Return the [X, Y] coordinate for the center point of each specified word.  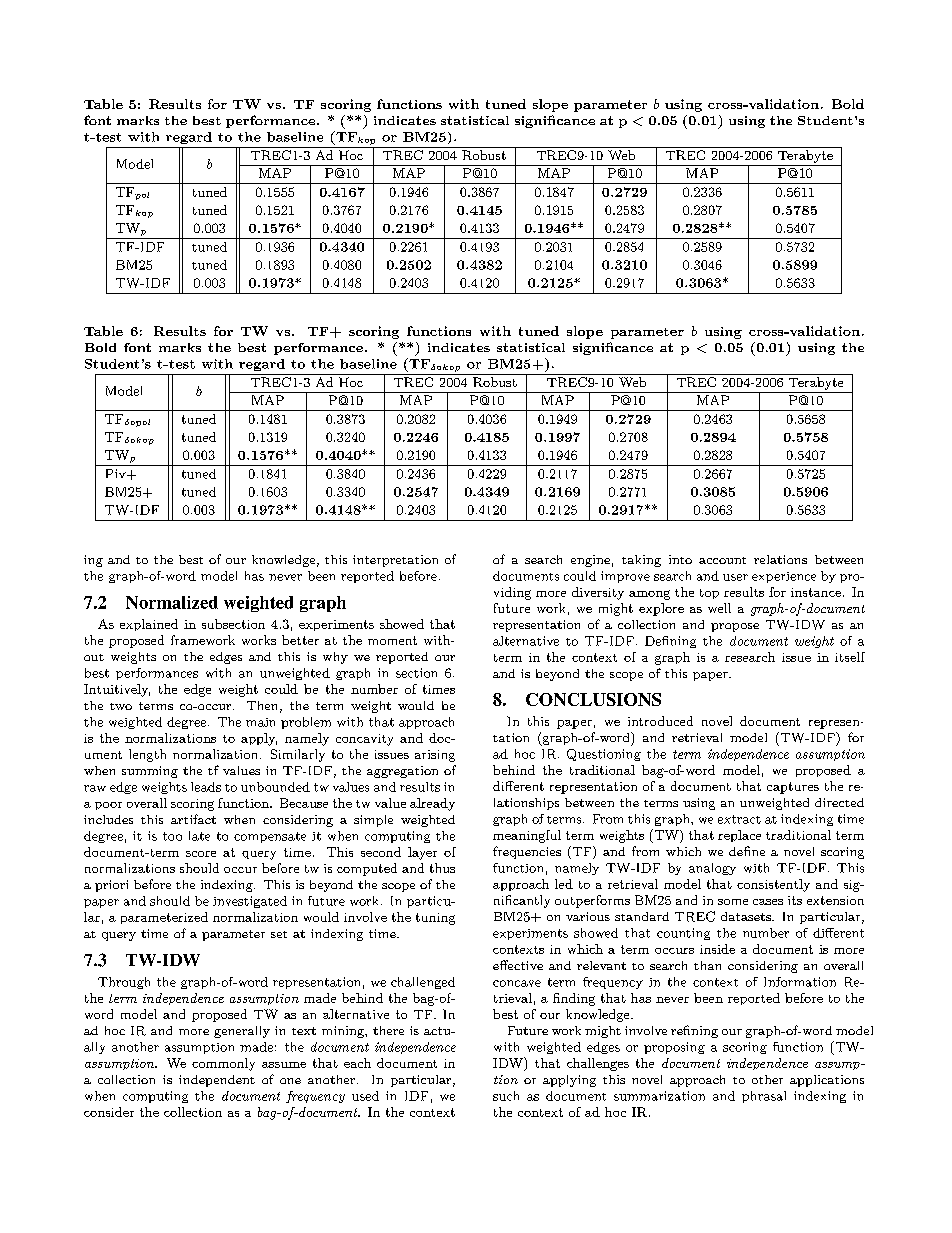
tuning [435, 919]
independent [217, 1081]
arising [435, 756]
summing [150, 772]
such [506, 1096]
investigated [250, 902]
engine [590, 561]
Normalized [172, 602]
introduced [660, 721]
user [735, 577]
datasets [747, 916]
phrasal [764, 1097]
